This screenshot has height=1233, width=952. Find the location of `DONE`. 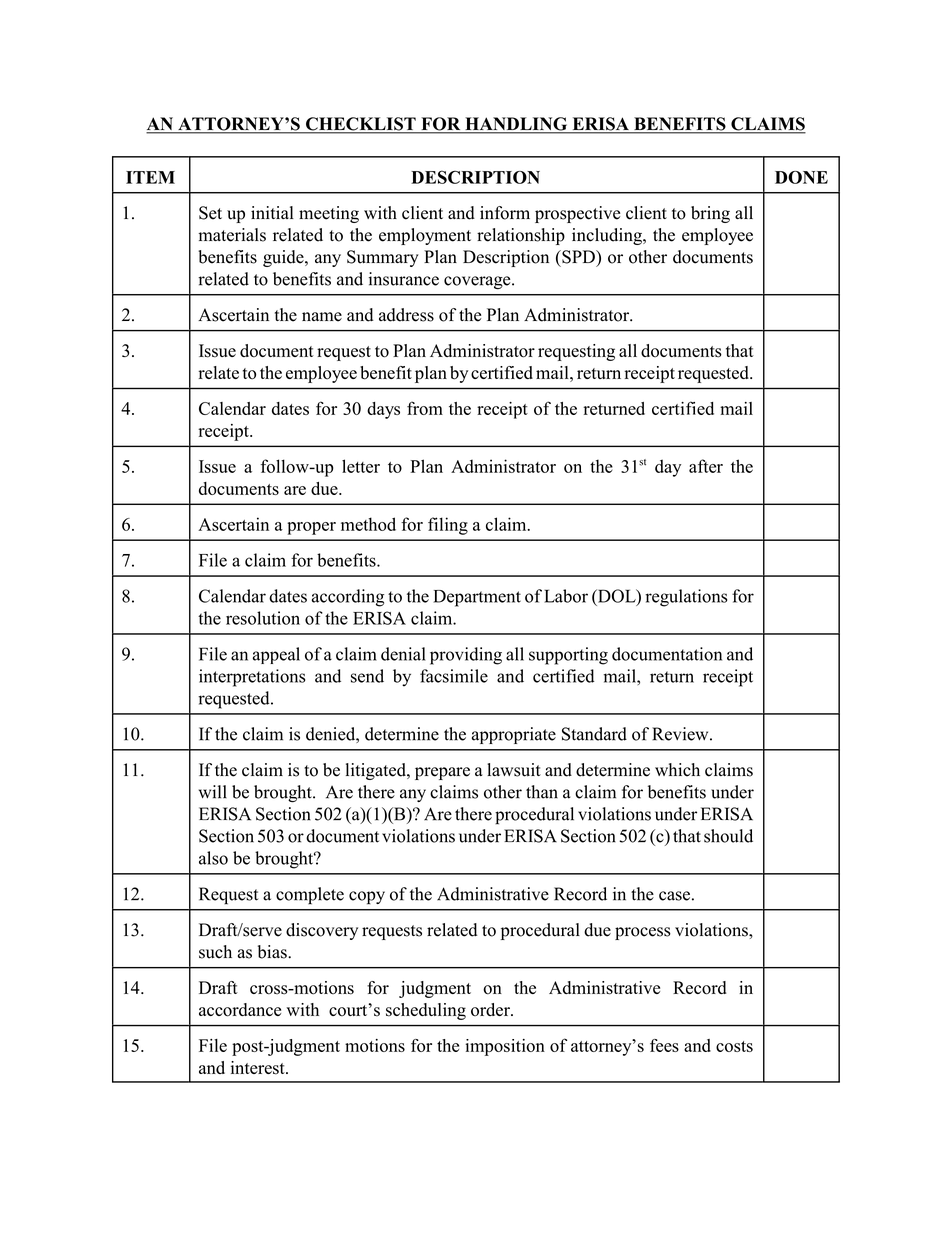

DONE is located at coordinates (801, 177).
